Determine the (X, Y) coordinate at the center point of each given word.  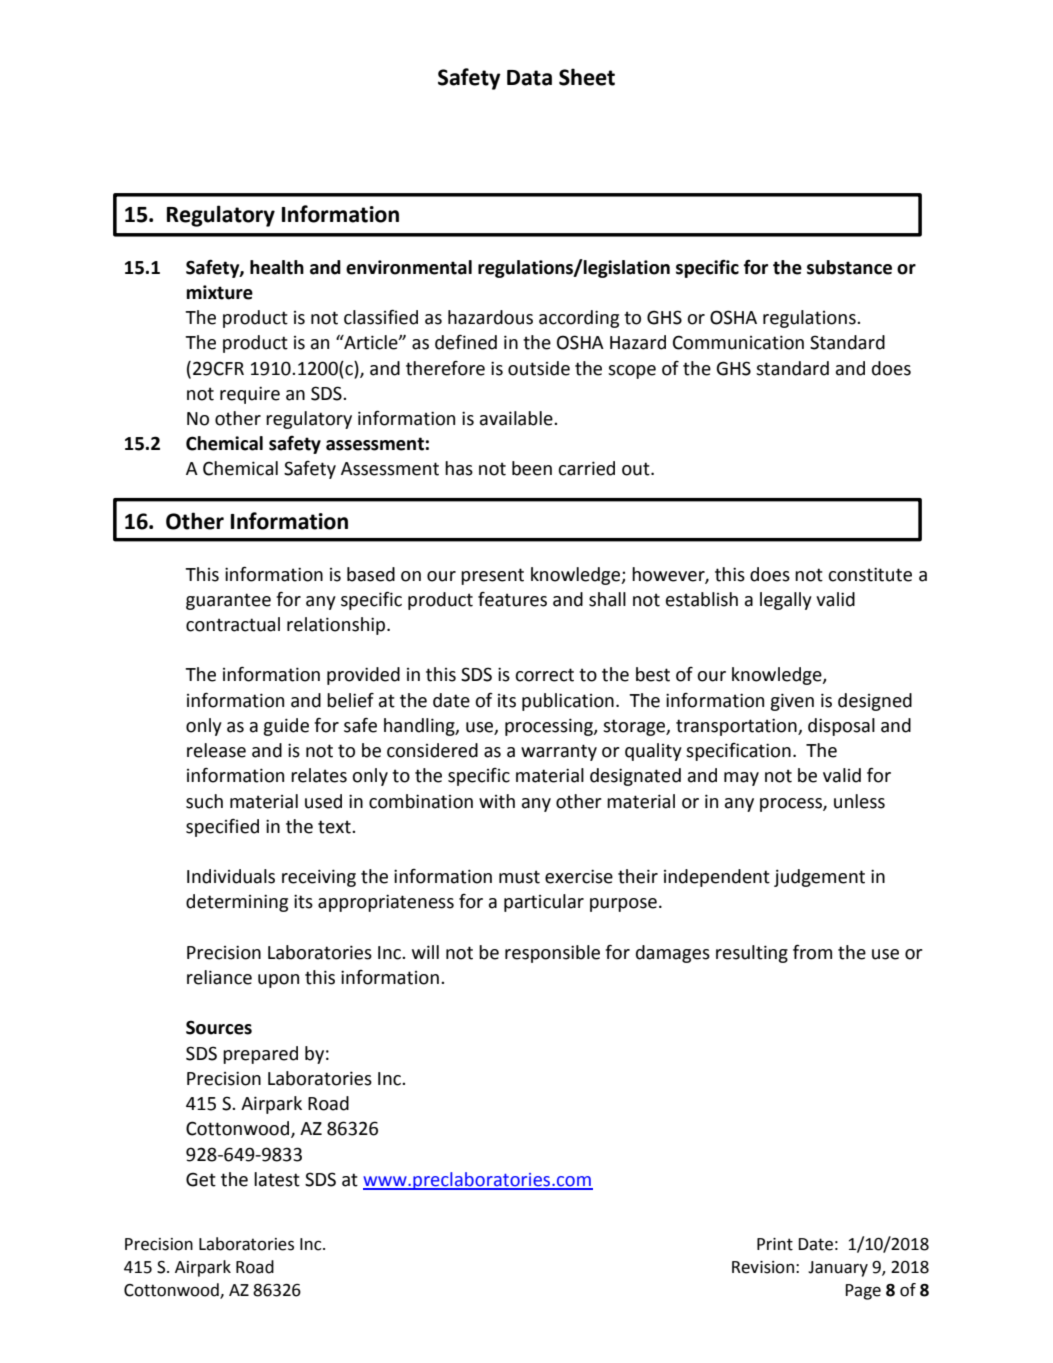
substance (849, 267)
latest (277, 1179)
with (497, 801)
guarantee (228, 601)
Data (529, 78)
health (277, 267)
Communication (738, 342)
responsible (552, 954)
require (250, 395)
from (812, 952)
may (741, 779)
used (323, 801)
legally (786, 601)
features (512, 599)
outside (539, 368)
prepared (260, 1055)
